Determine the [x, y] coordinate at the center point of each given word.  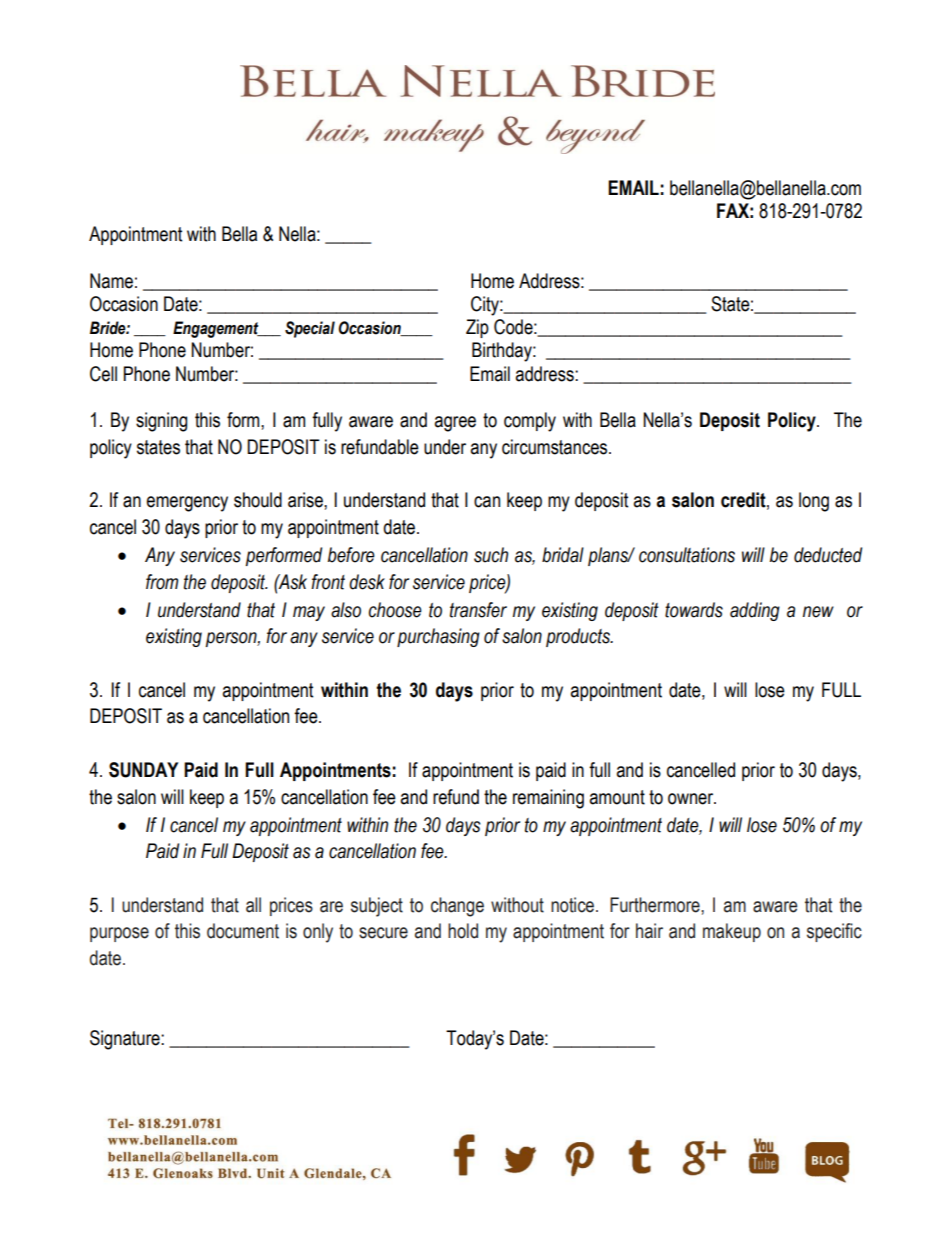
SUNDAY [143, 770]
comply [530, 422]
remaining [548, 799]
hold [463, 931]
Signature [126, 1040]
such [491, 555]
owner [692, 799]
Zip [477, 328]
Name [111, 281]
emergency [187, 504]
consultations [687, 555]
